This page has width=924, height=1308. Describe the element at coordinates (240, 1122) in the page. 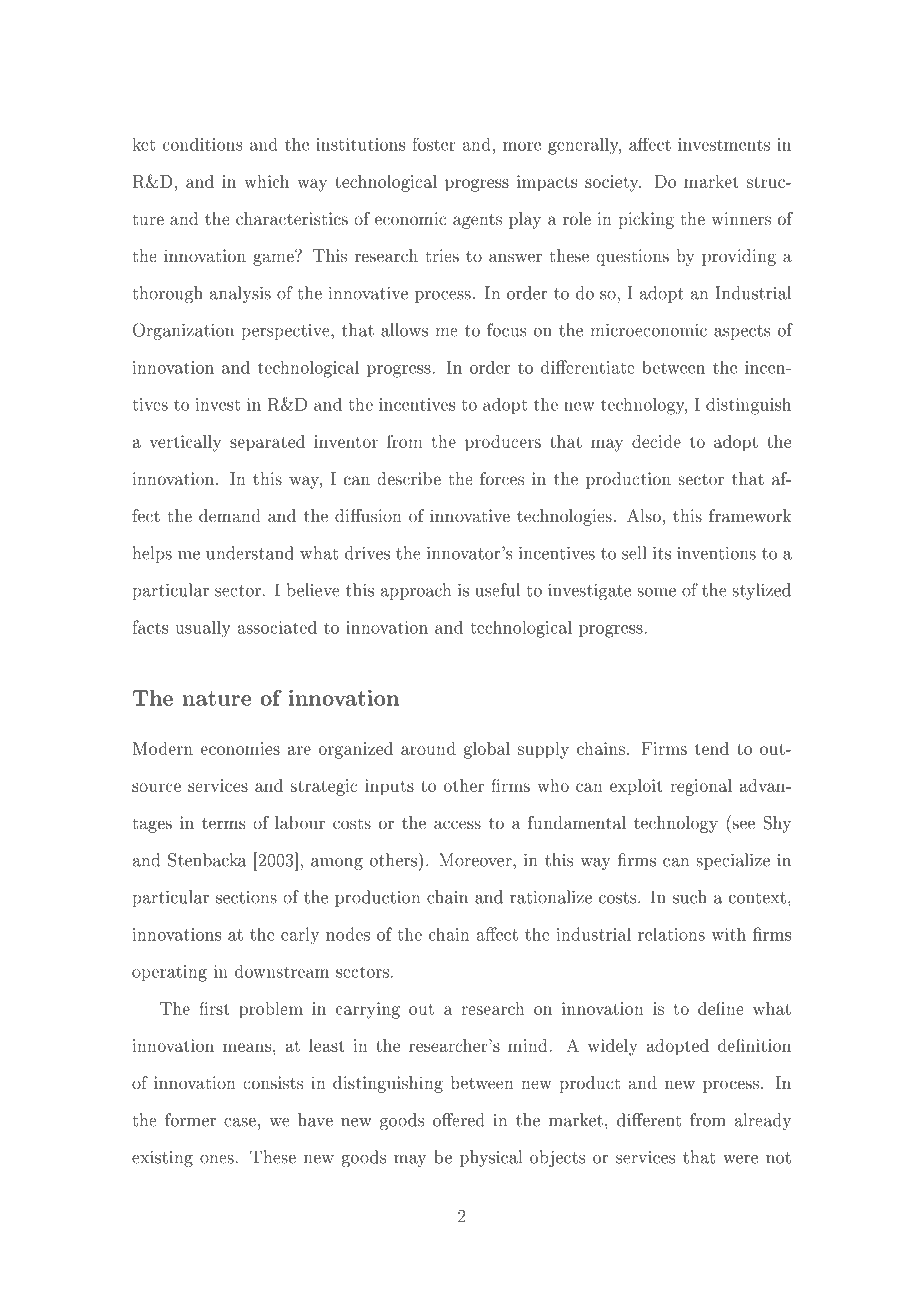

I see `case` at that location.
